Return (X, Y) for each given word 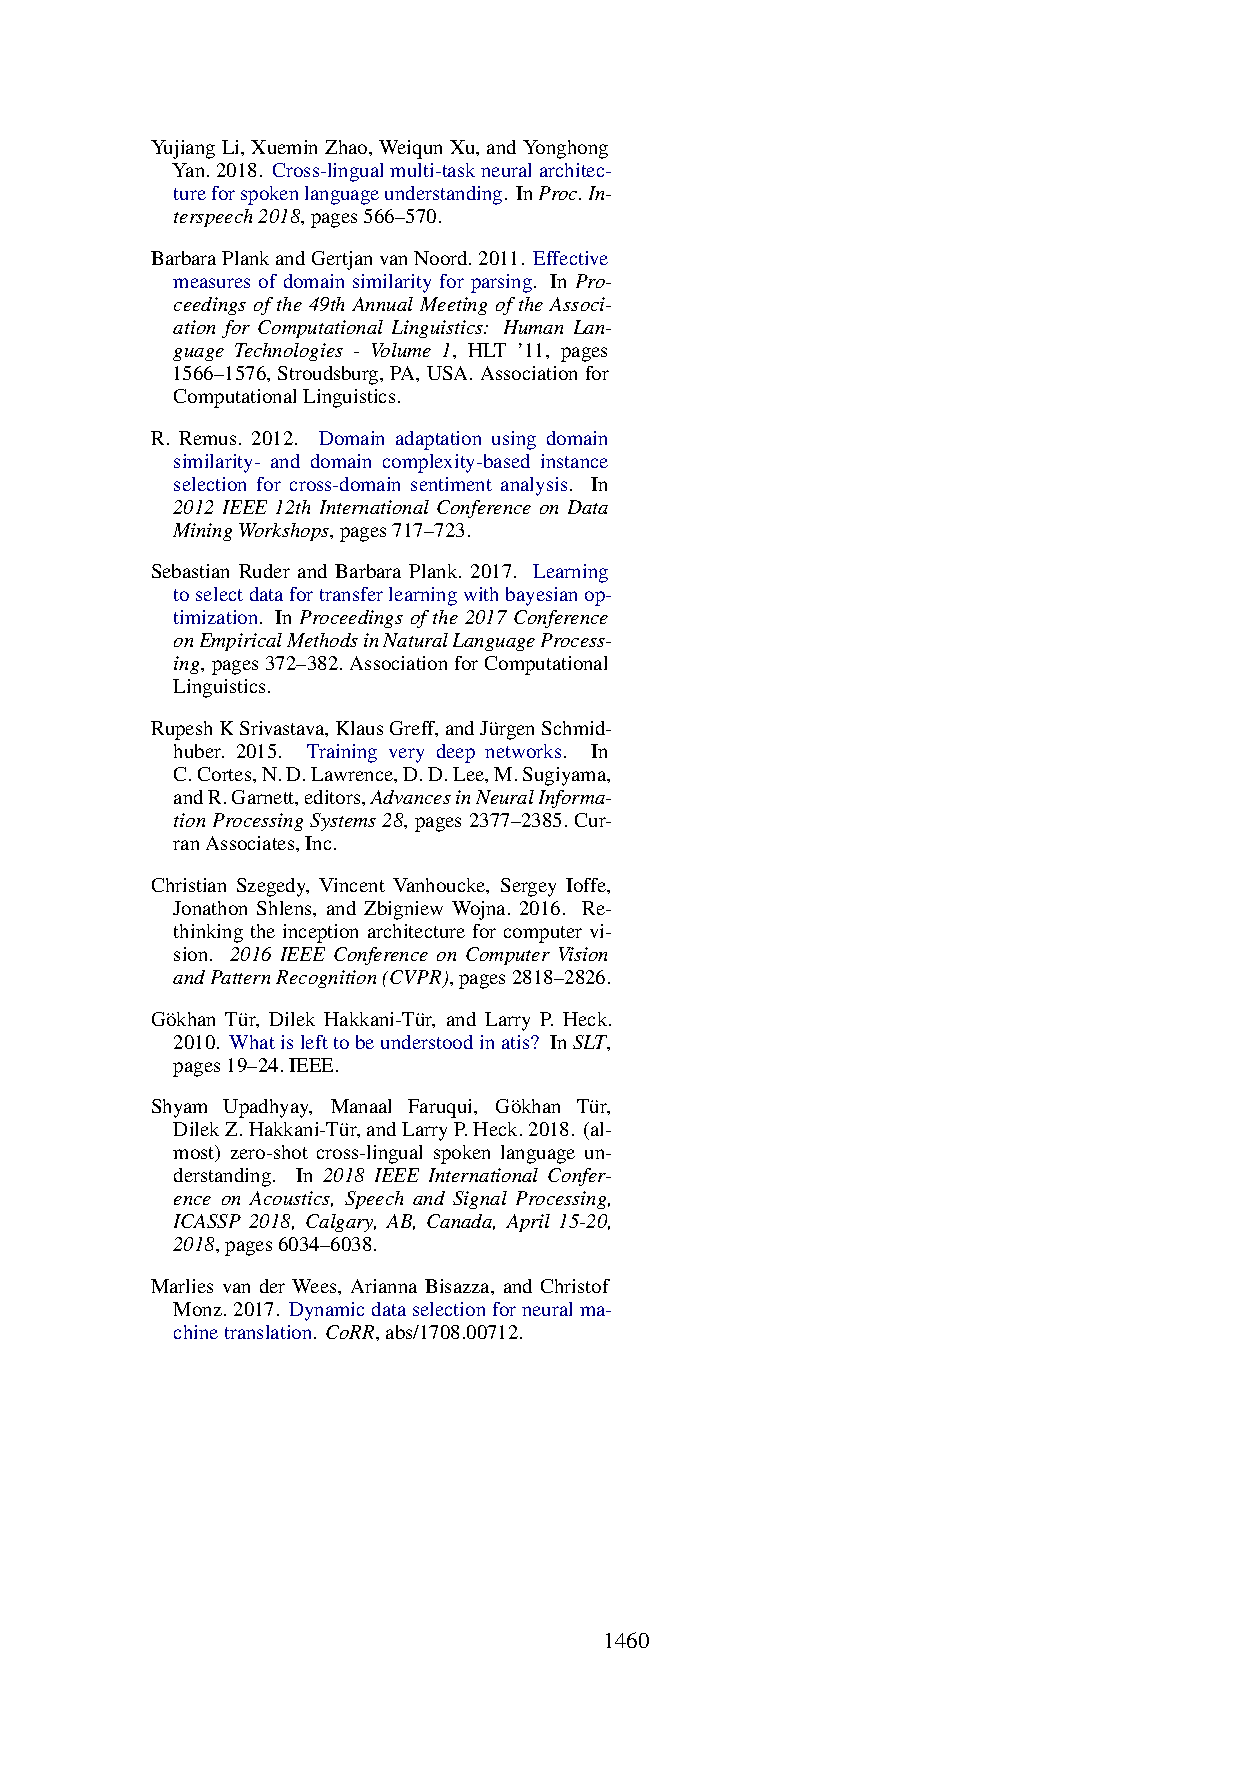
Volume (401, 350)
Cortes (226, 774)
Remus (207, 438)
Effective (570, 258)
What (252, 1042)
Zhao (347, 147)
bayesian (541, 596)
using (514, 440)
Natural (415, 640)
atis (517, 1042)
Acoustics (291, 1199)
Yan (190, 170)
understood (427, 1042)
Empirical (241, 642)
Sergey (528, 887)
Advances (410, 797)
